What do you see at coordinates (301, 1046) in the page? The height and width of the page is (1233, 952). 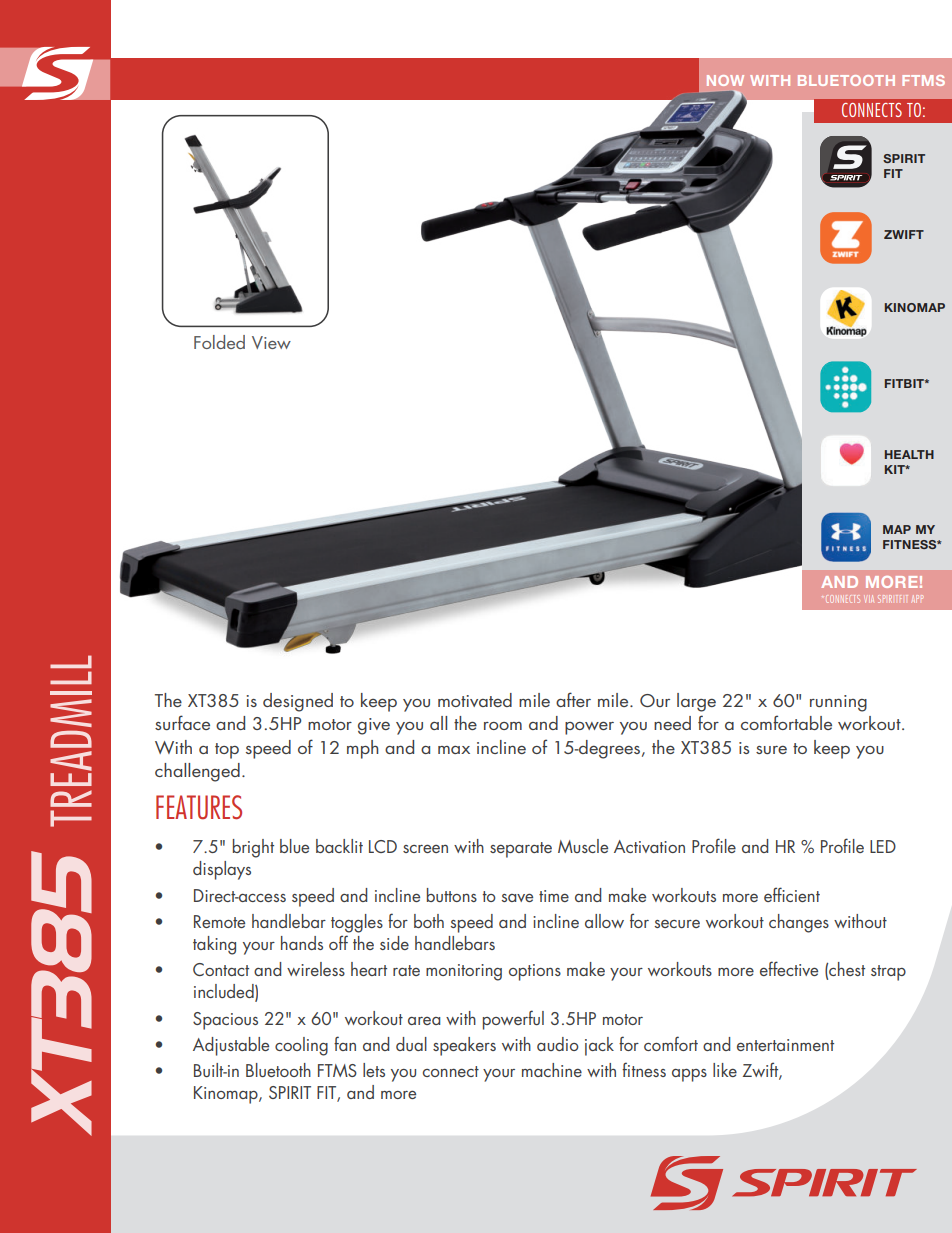 I see `cooling` at bounding box center [301, 1046].
